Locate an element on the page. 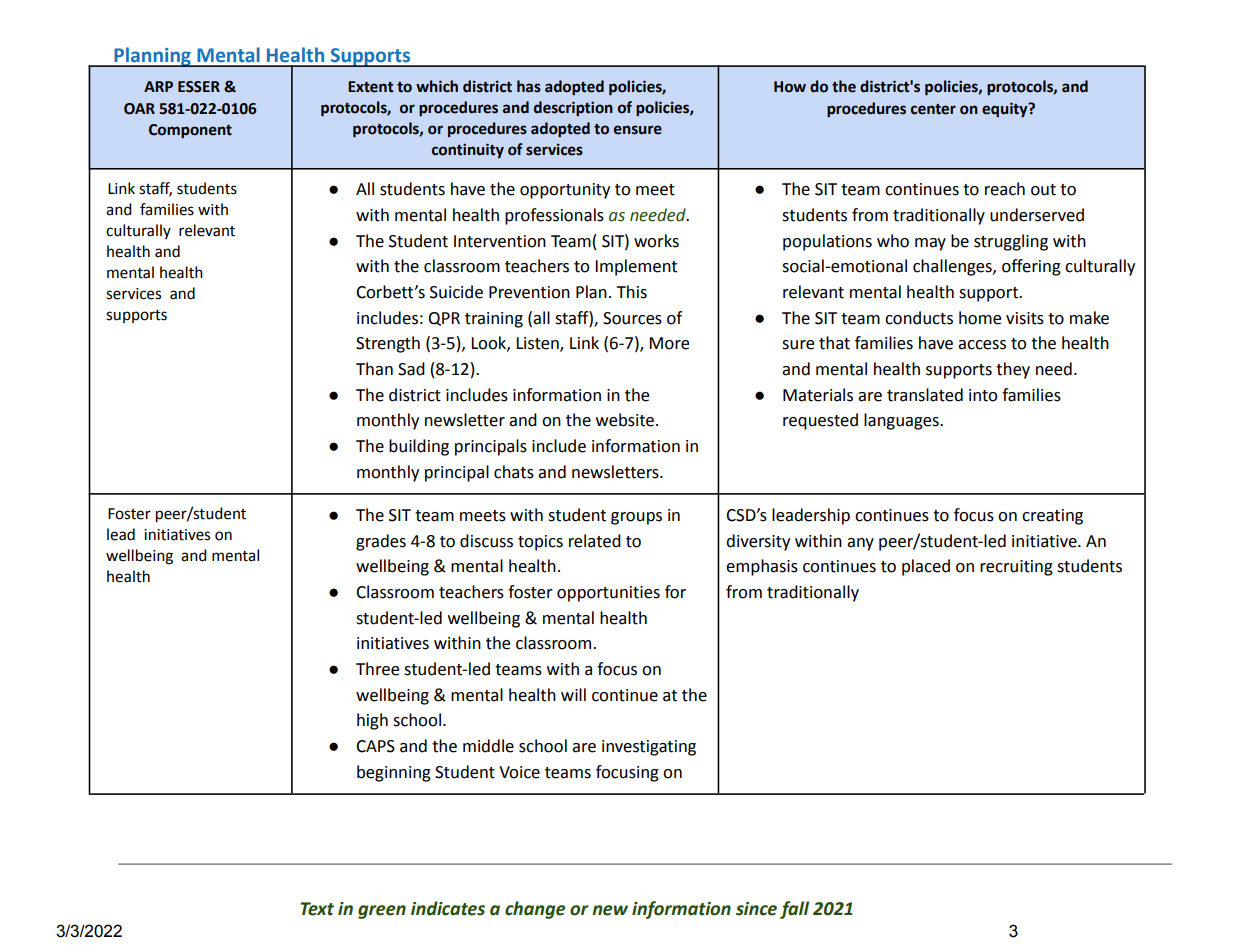  Text is located at coordinates (317, 909).
